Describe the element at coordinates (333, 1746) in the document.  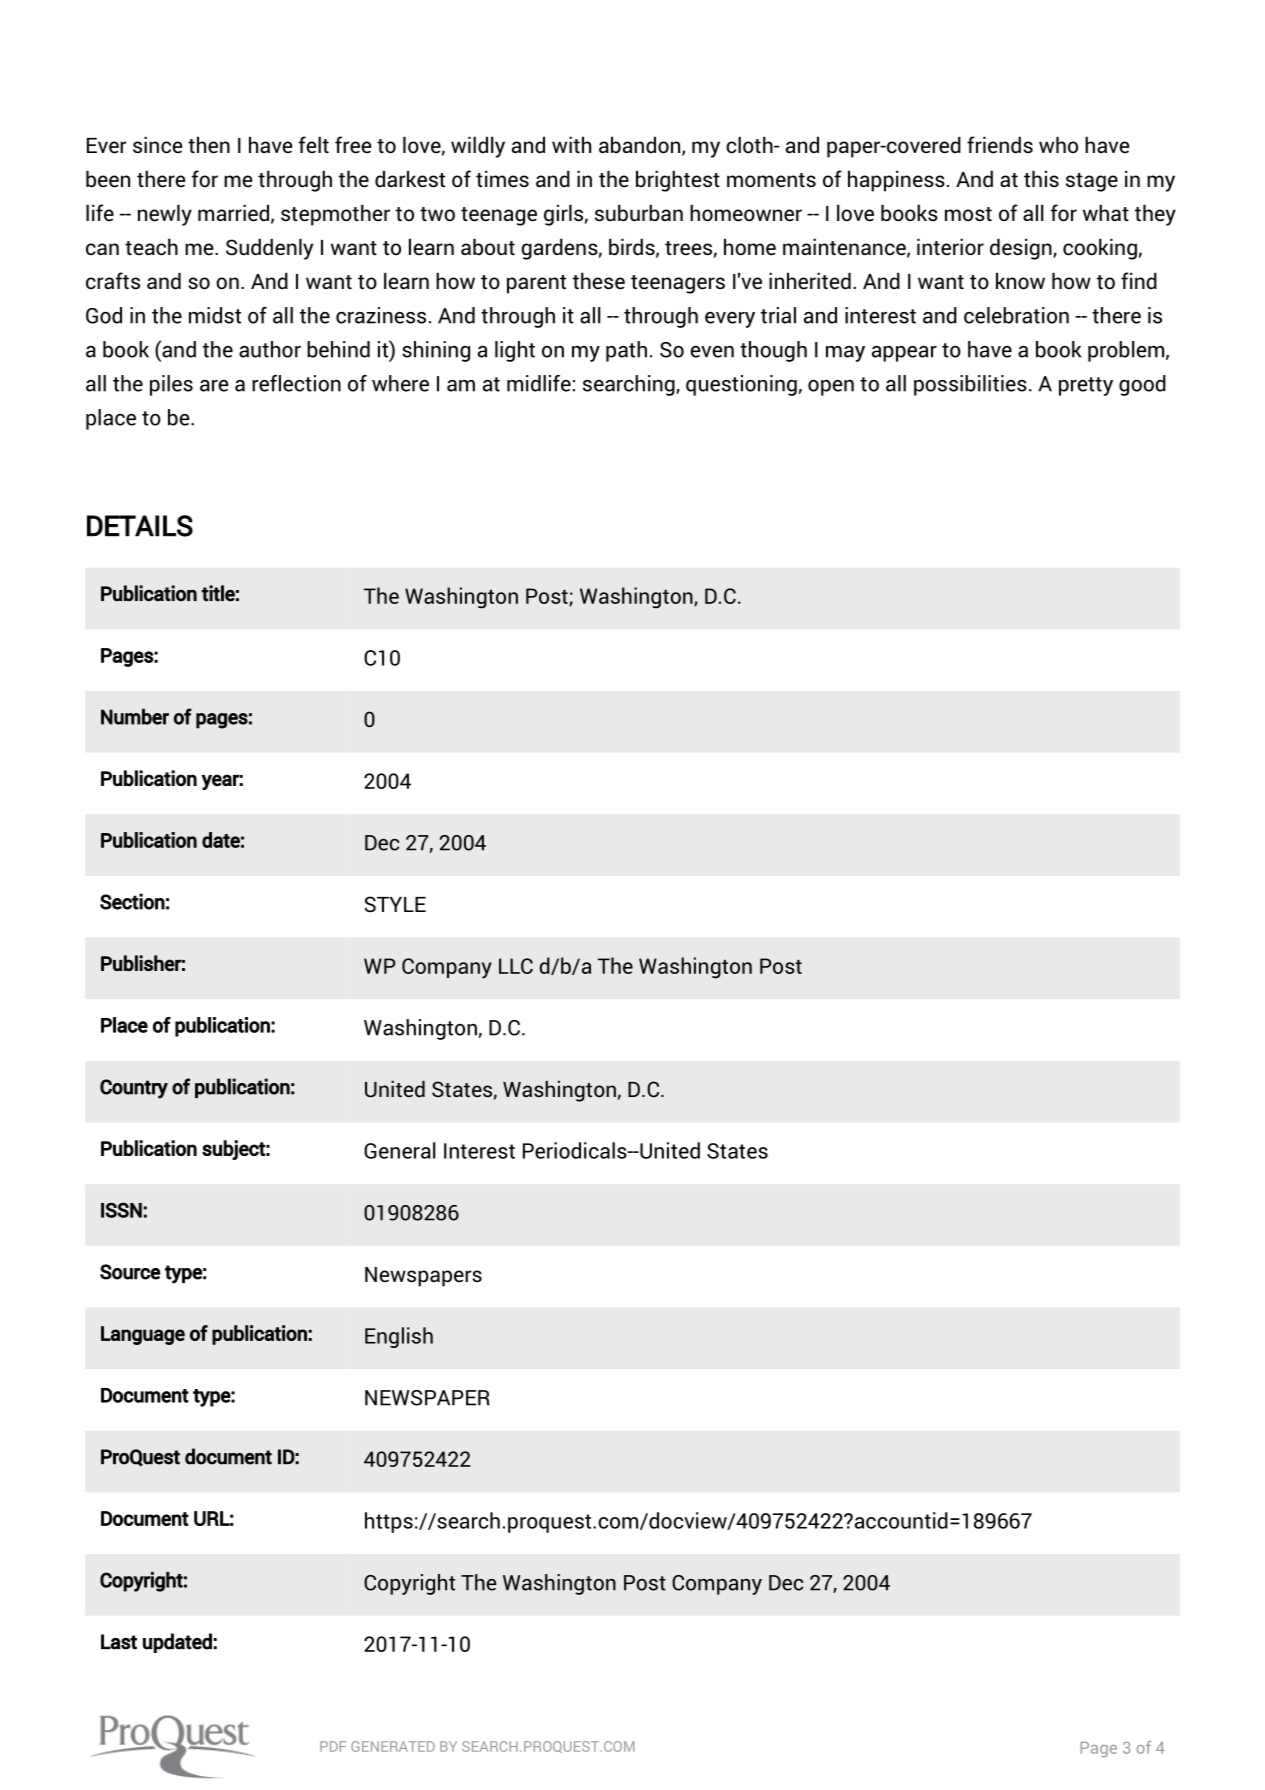
I see `PDF` at that location.
